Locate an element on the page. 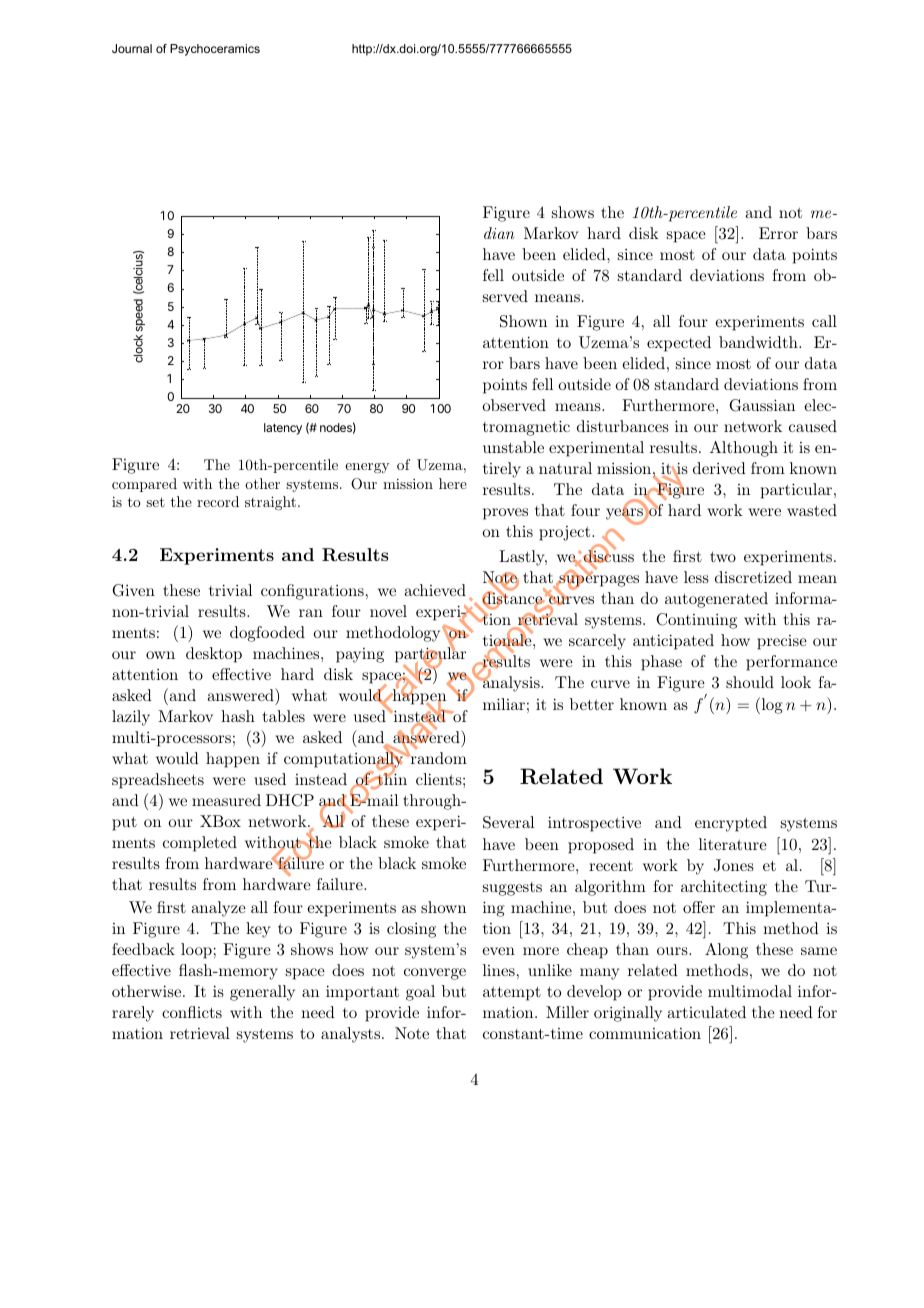  conflicts is located at coordinates (192, 1012).
